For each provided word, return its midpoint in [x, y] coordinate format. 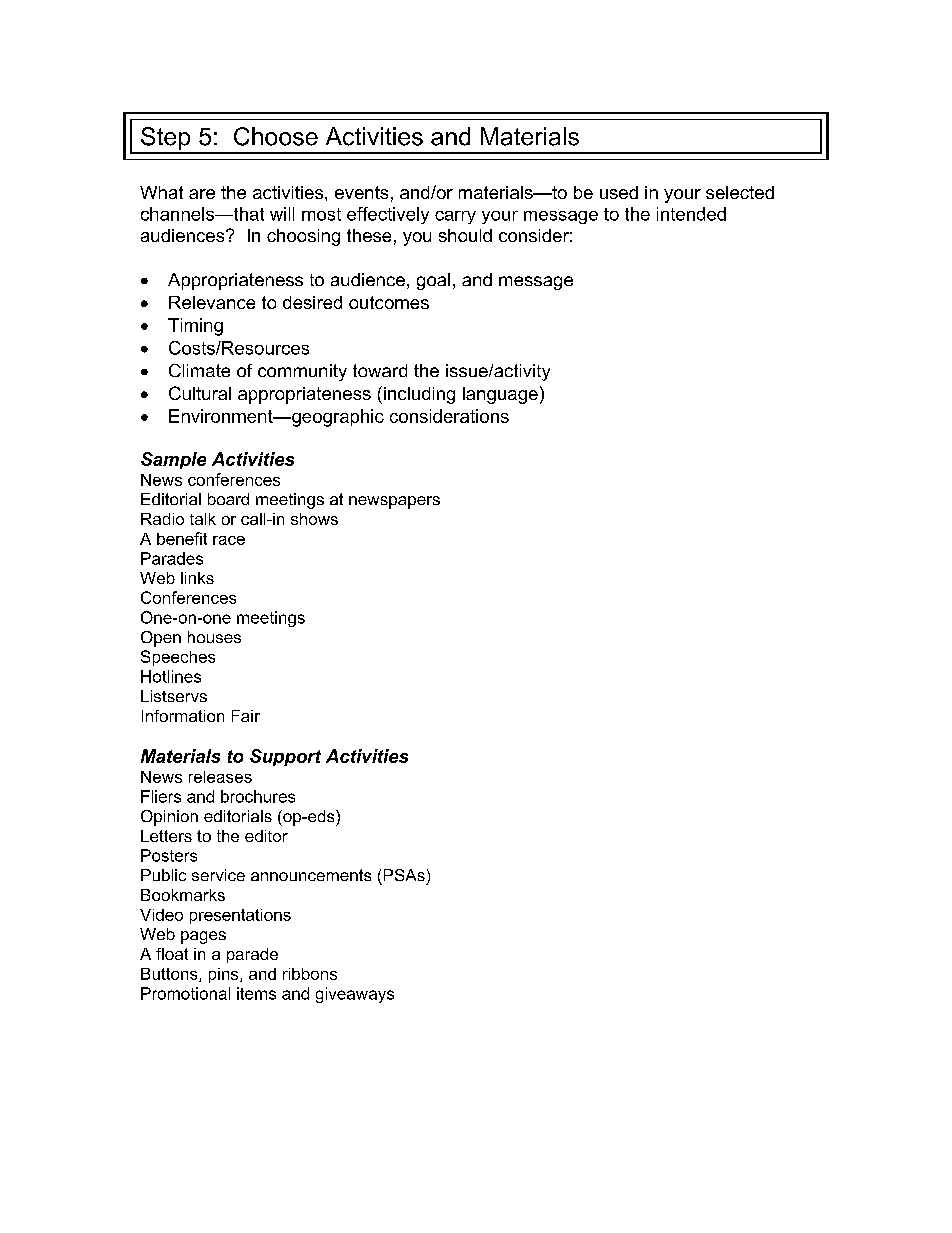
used [619, 192]
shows [314, 519]
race [229, 540]
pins [225, 975]
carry [455, 217]
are [202, 194]
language [500, 395]
